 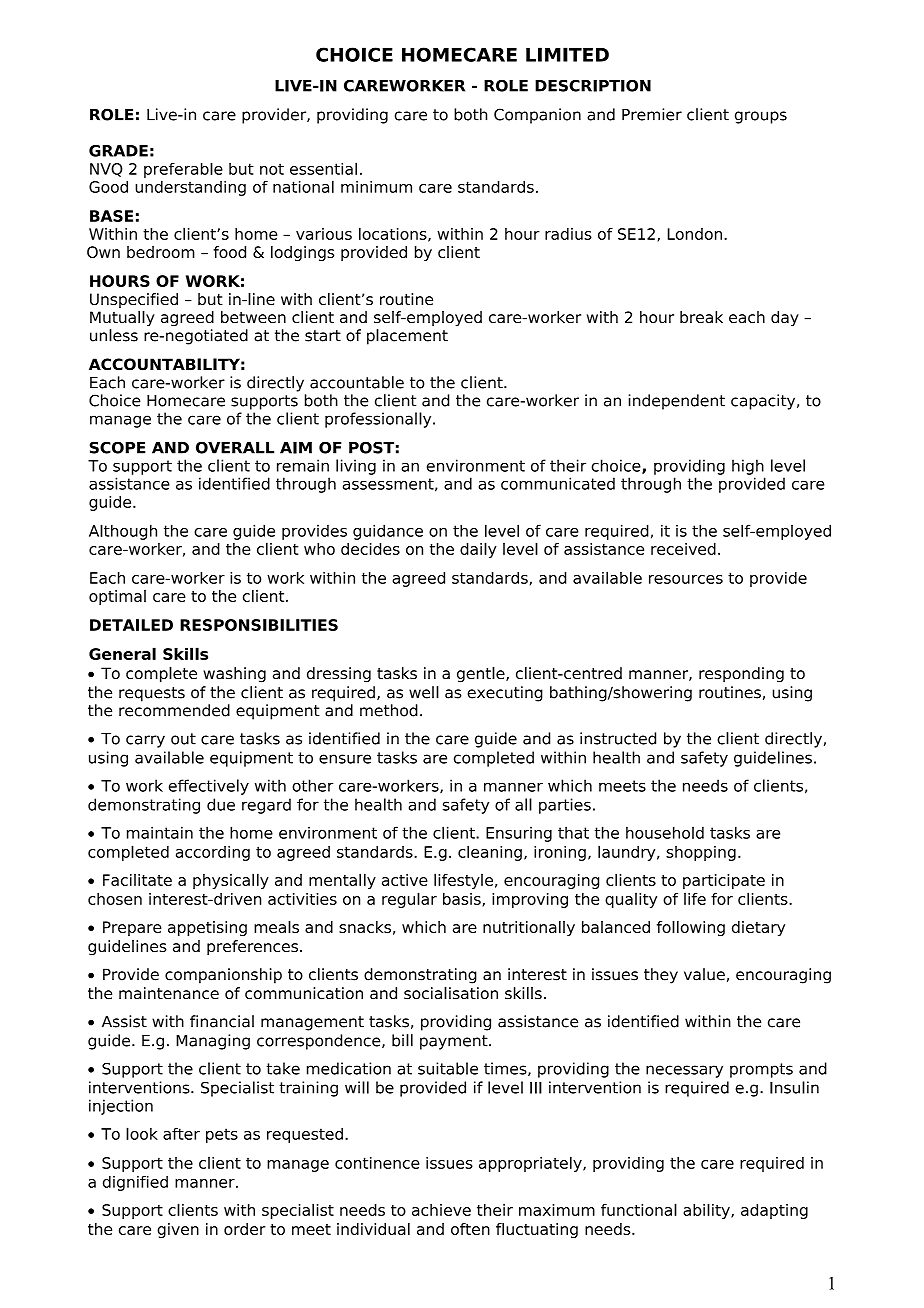 I want to click on achieve, so click(x=441, y=1210).
